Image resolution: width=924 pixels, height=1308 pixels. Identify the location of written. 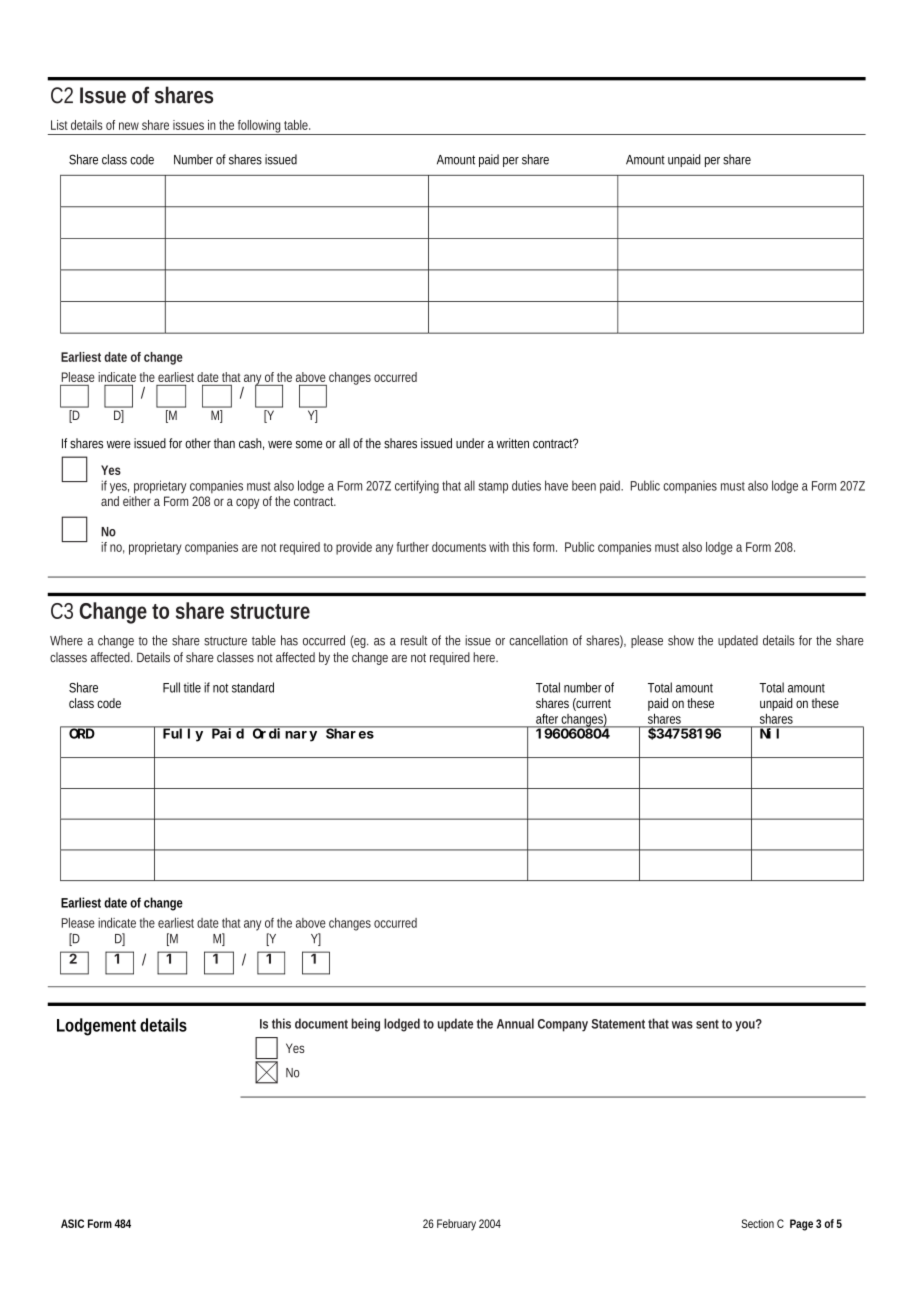
(513, 443).
